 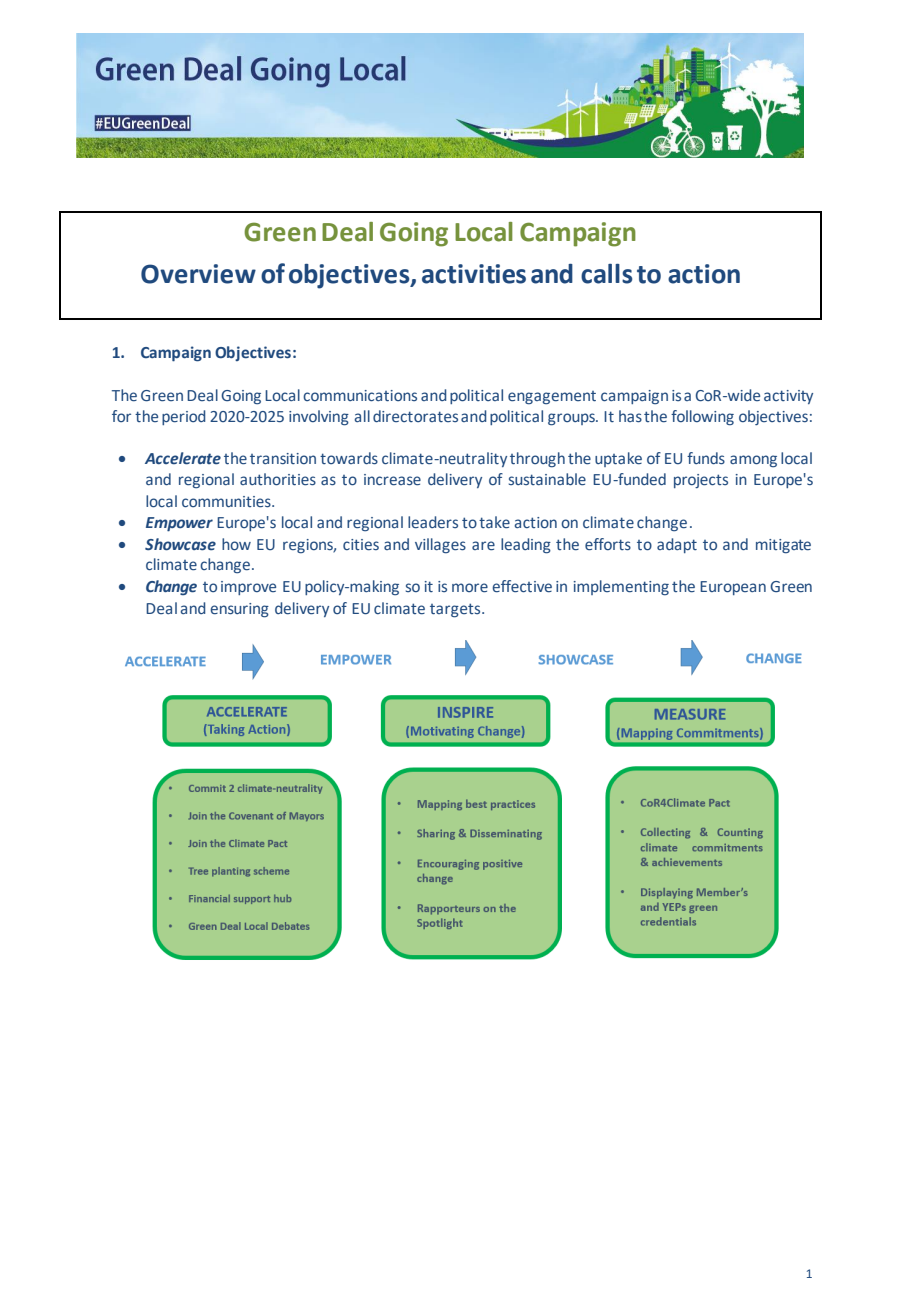 What do you see at coordinates (706, 458) in the document?
I see `funds` at bounding box center [706, 458].
